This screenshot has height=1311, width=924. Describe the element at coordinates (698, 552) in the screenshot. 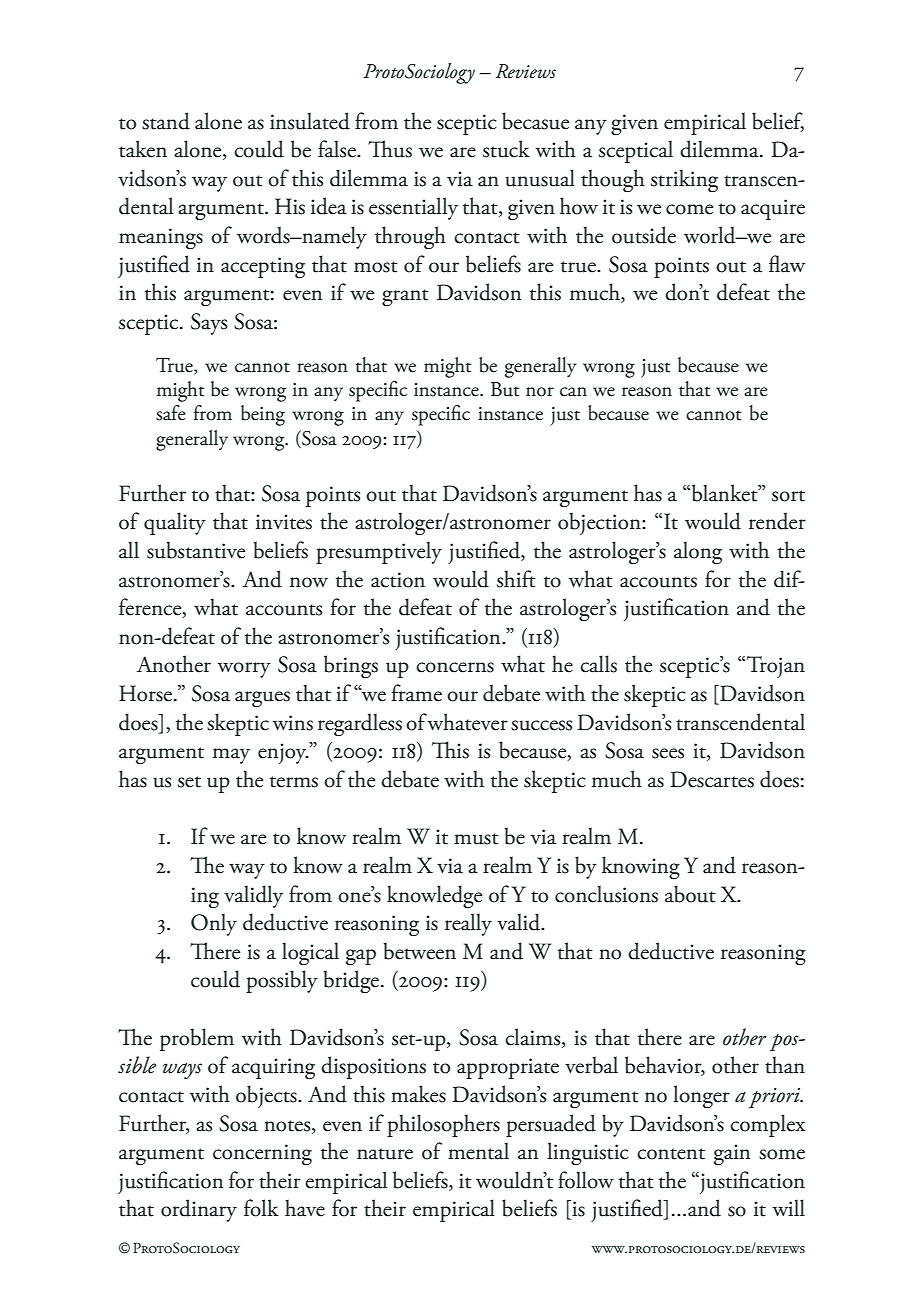

I see `along` at that location.
